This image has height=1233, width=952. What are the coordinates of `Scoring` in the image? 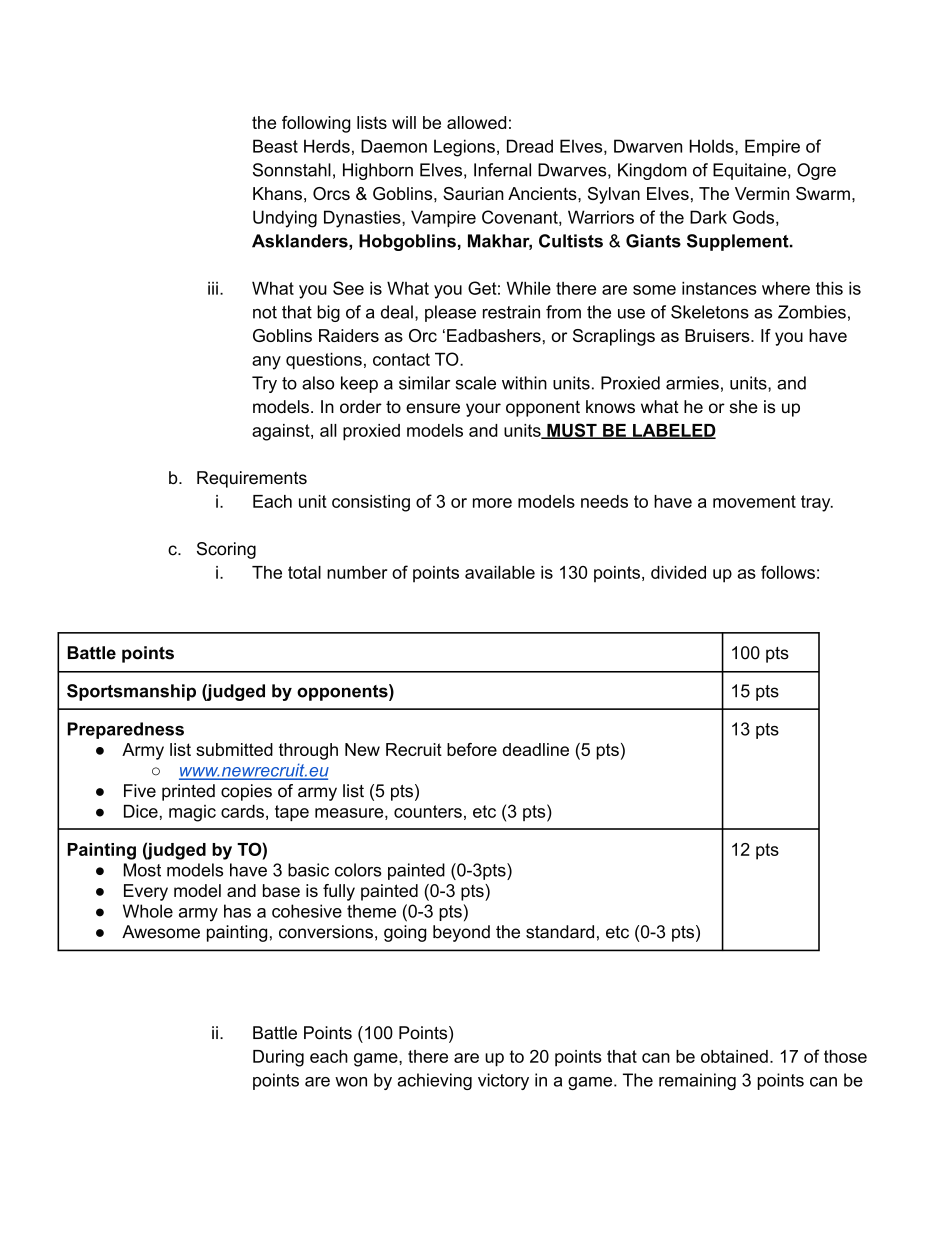 It's located at (226, 550).
